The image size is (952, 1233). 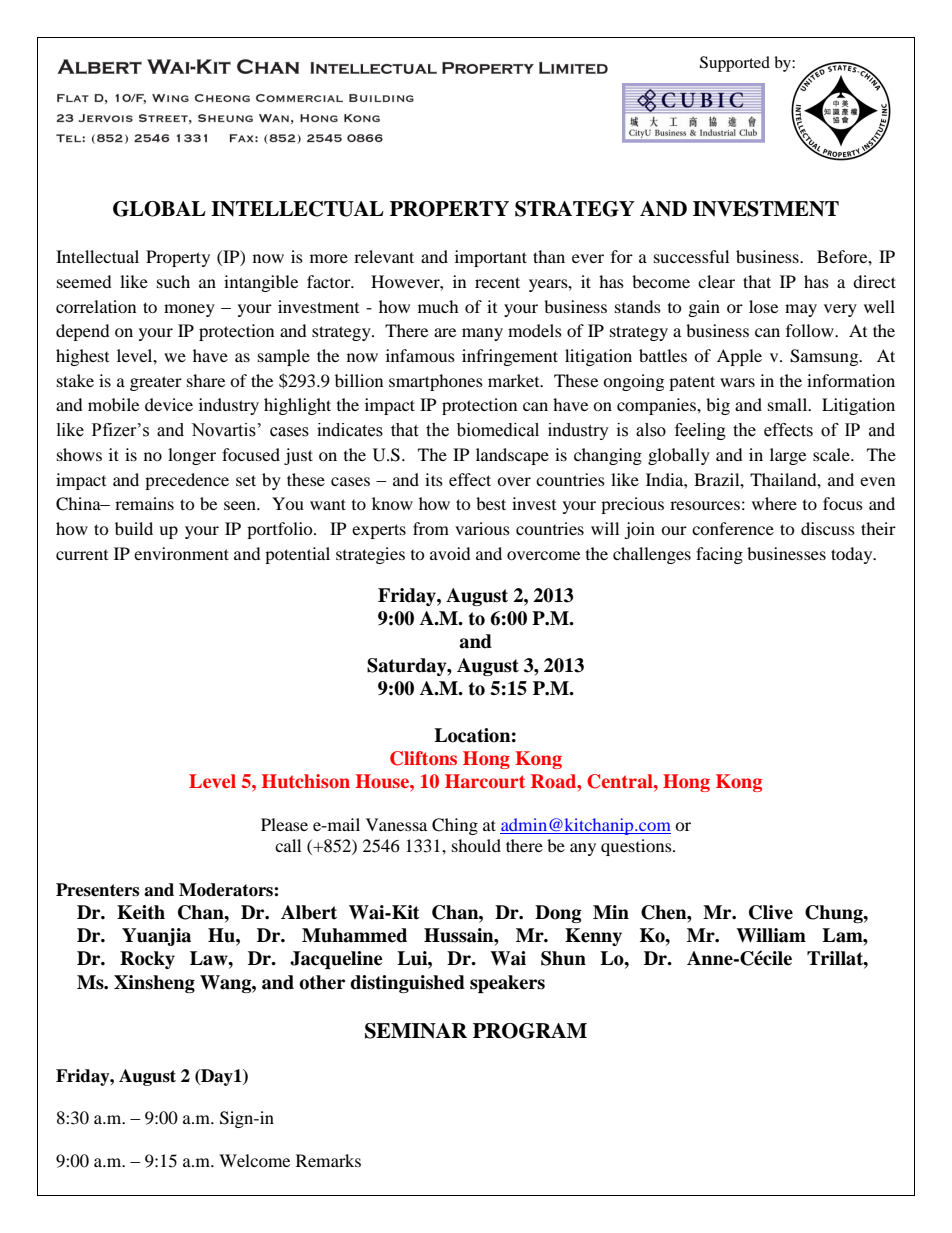 What do you see at coordinates (181, 553) in the image?
I see `environment` at bounding box center [181, 553].
